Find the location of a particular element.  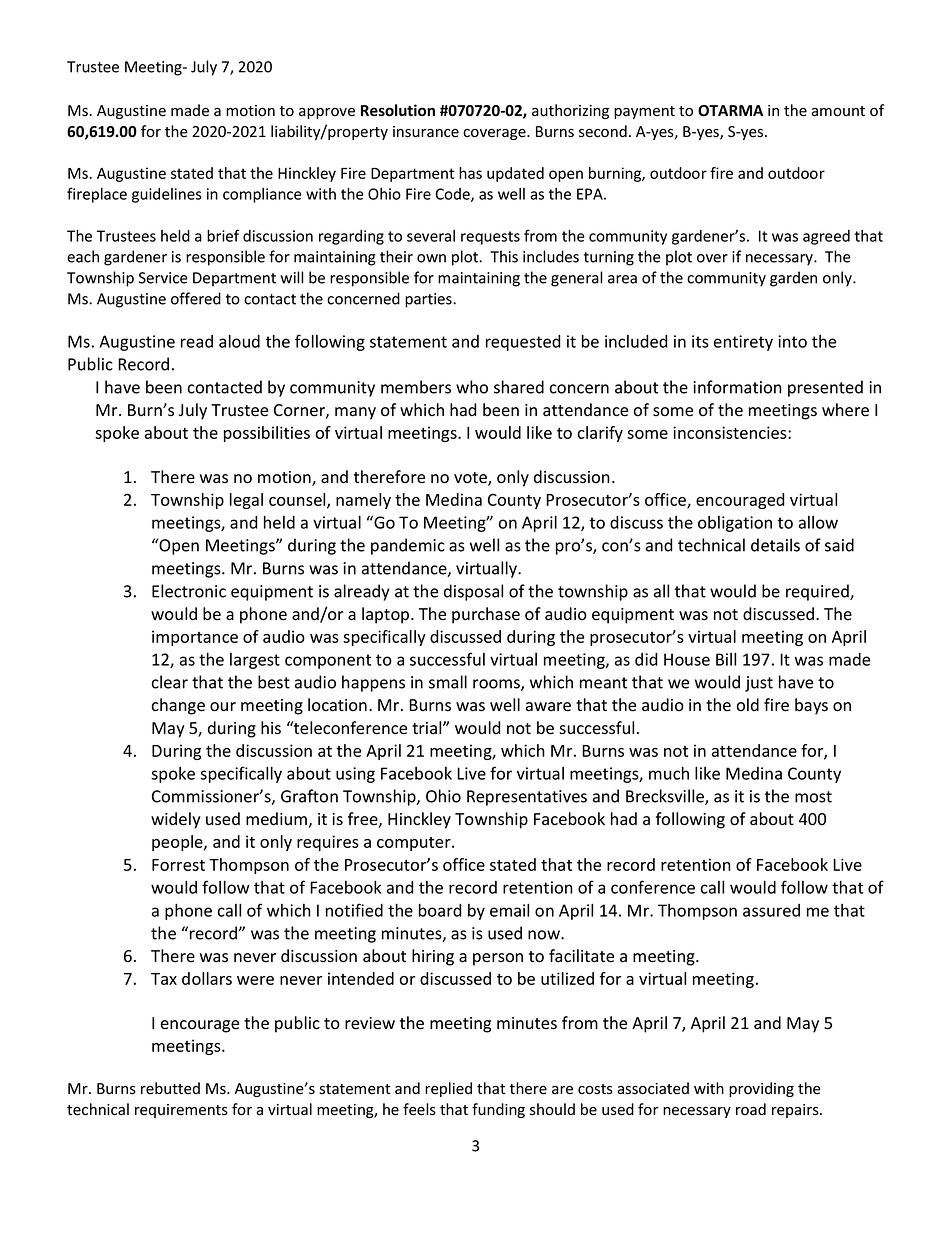

most is located at coordinates (813, 797).
